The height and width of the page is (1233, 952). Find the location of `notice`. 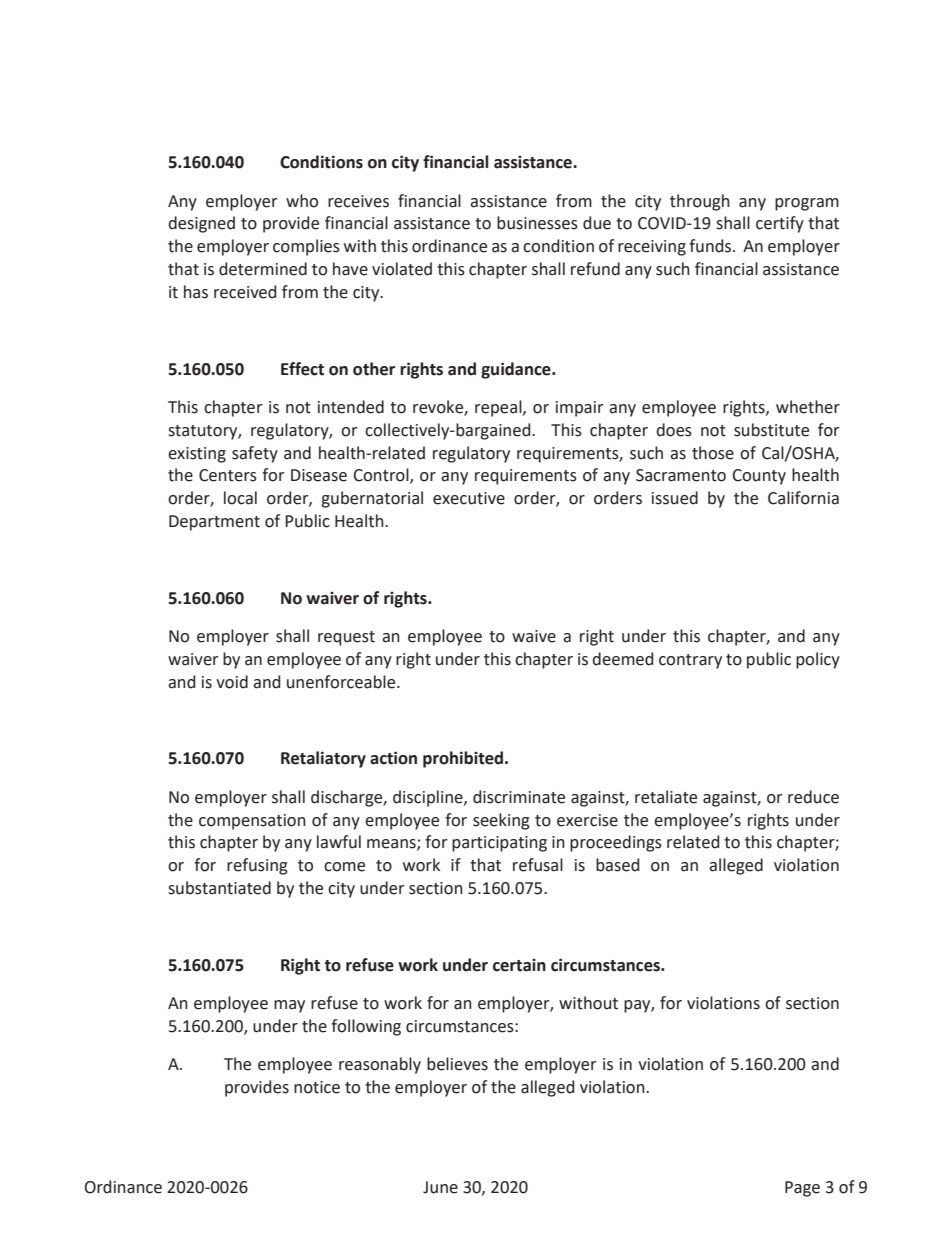

notice is located at coordinates (317, 1087).
